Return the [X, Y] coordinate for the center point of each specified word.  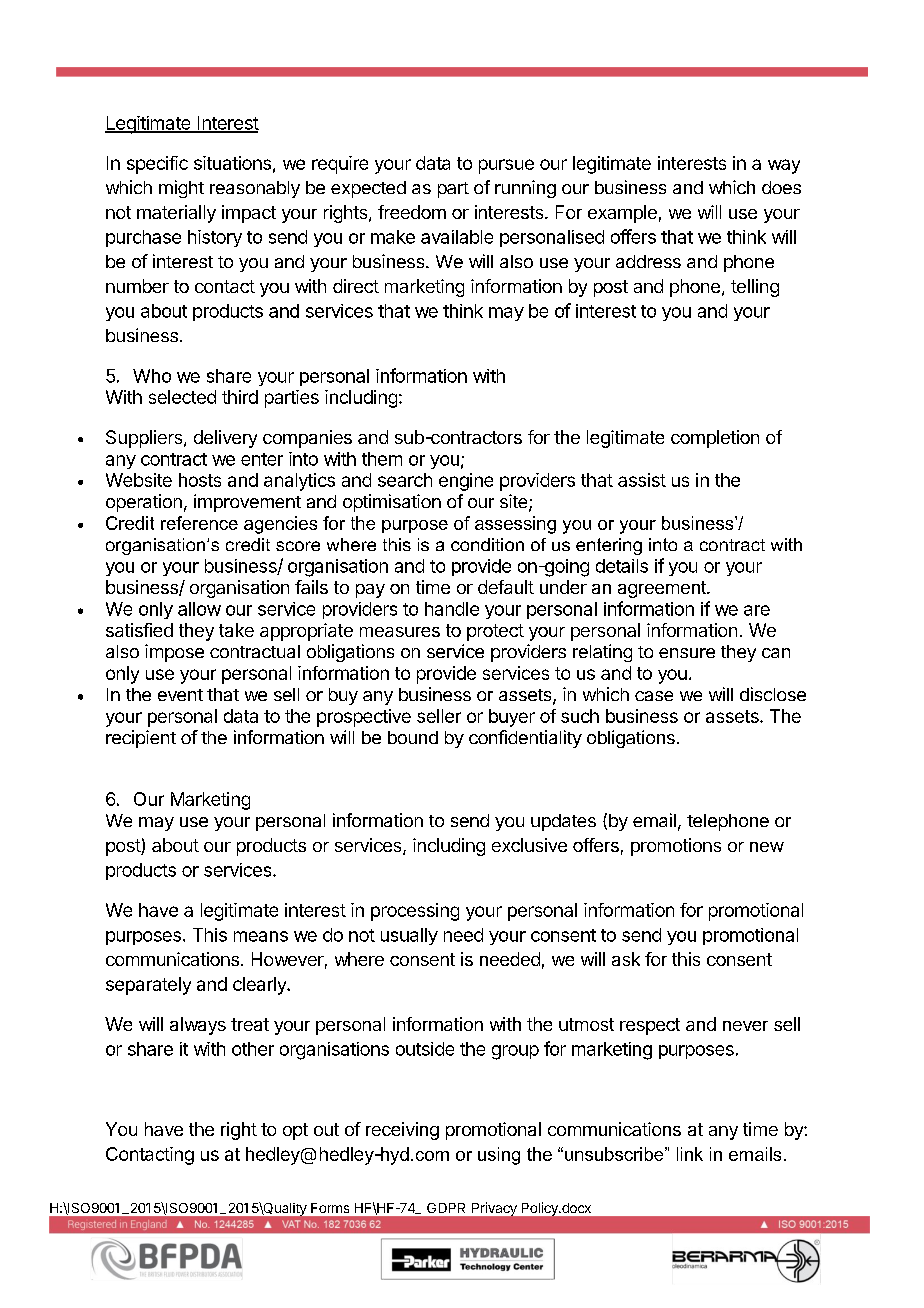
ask [626, 959]
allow [199, 609]
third [240, 397]
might [181, 189]
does [781, 187]
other [253, 1049]
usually [409, 936]
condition [487, 544]
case [654, 696]
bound [413, 737]
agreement [663, 589]
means [261, 936]
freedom [412, 212]
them [382, 459]
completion [715, 439]
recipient [141, 739]
